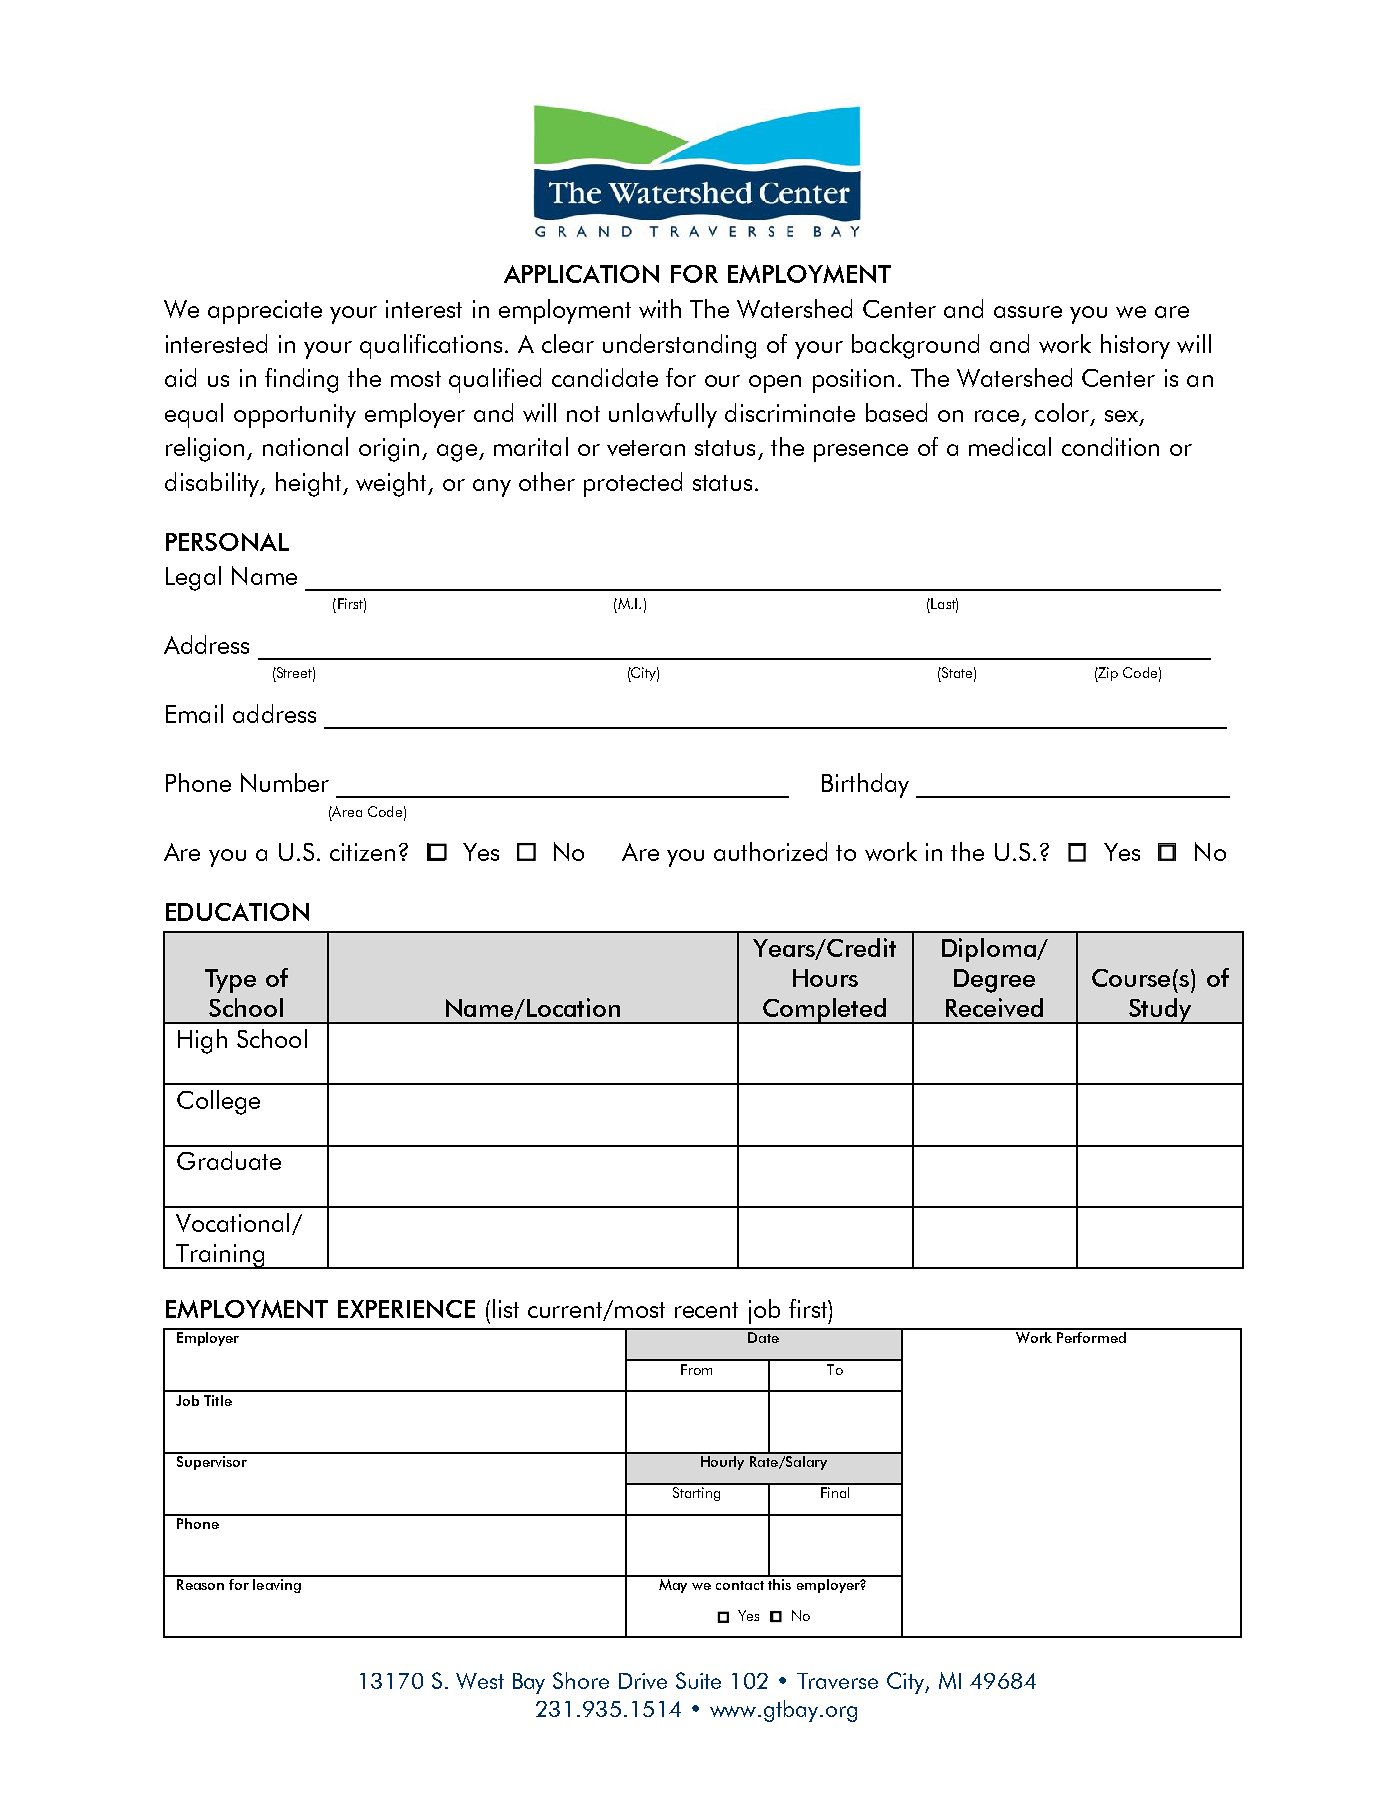 This screenshot has height=1804, width=1394. What do you see at coordinates (230, 981) in the screenshot?
I see `Type` at bounding box center [230, 981].
